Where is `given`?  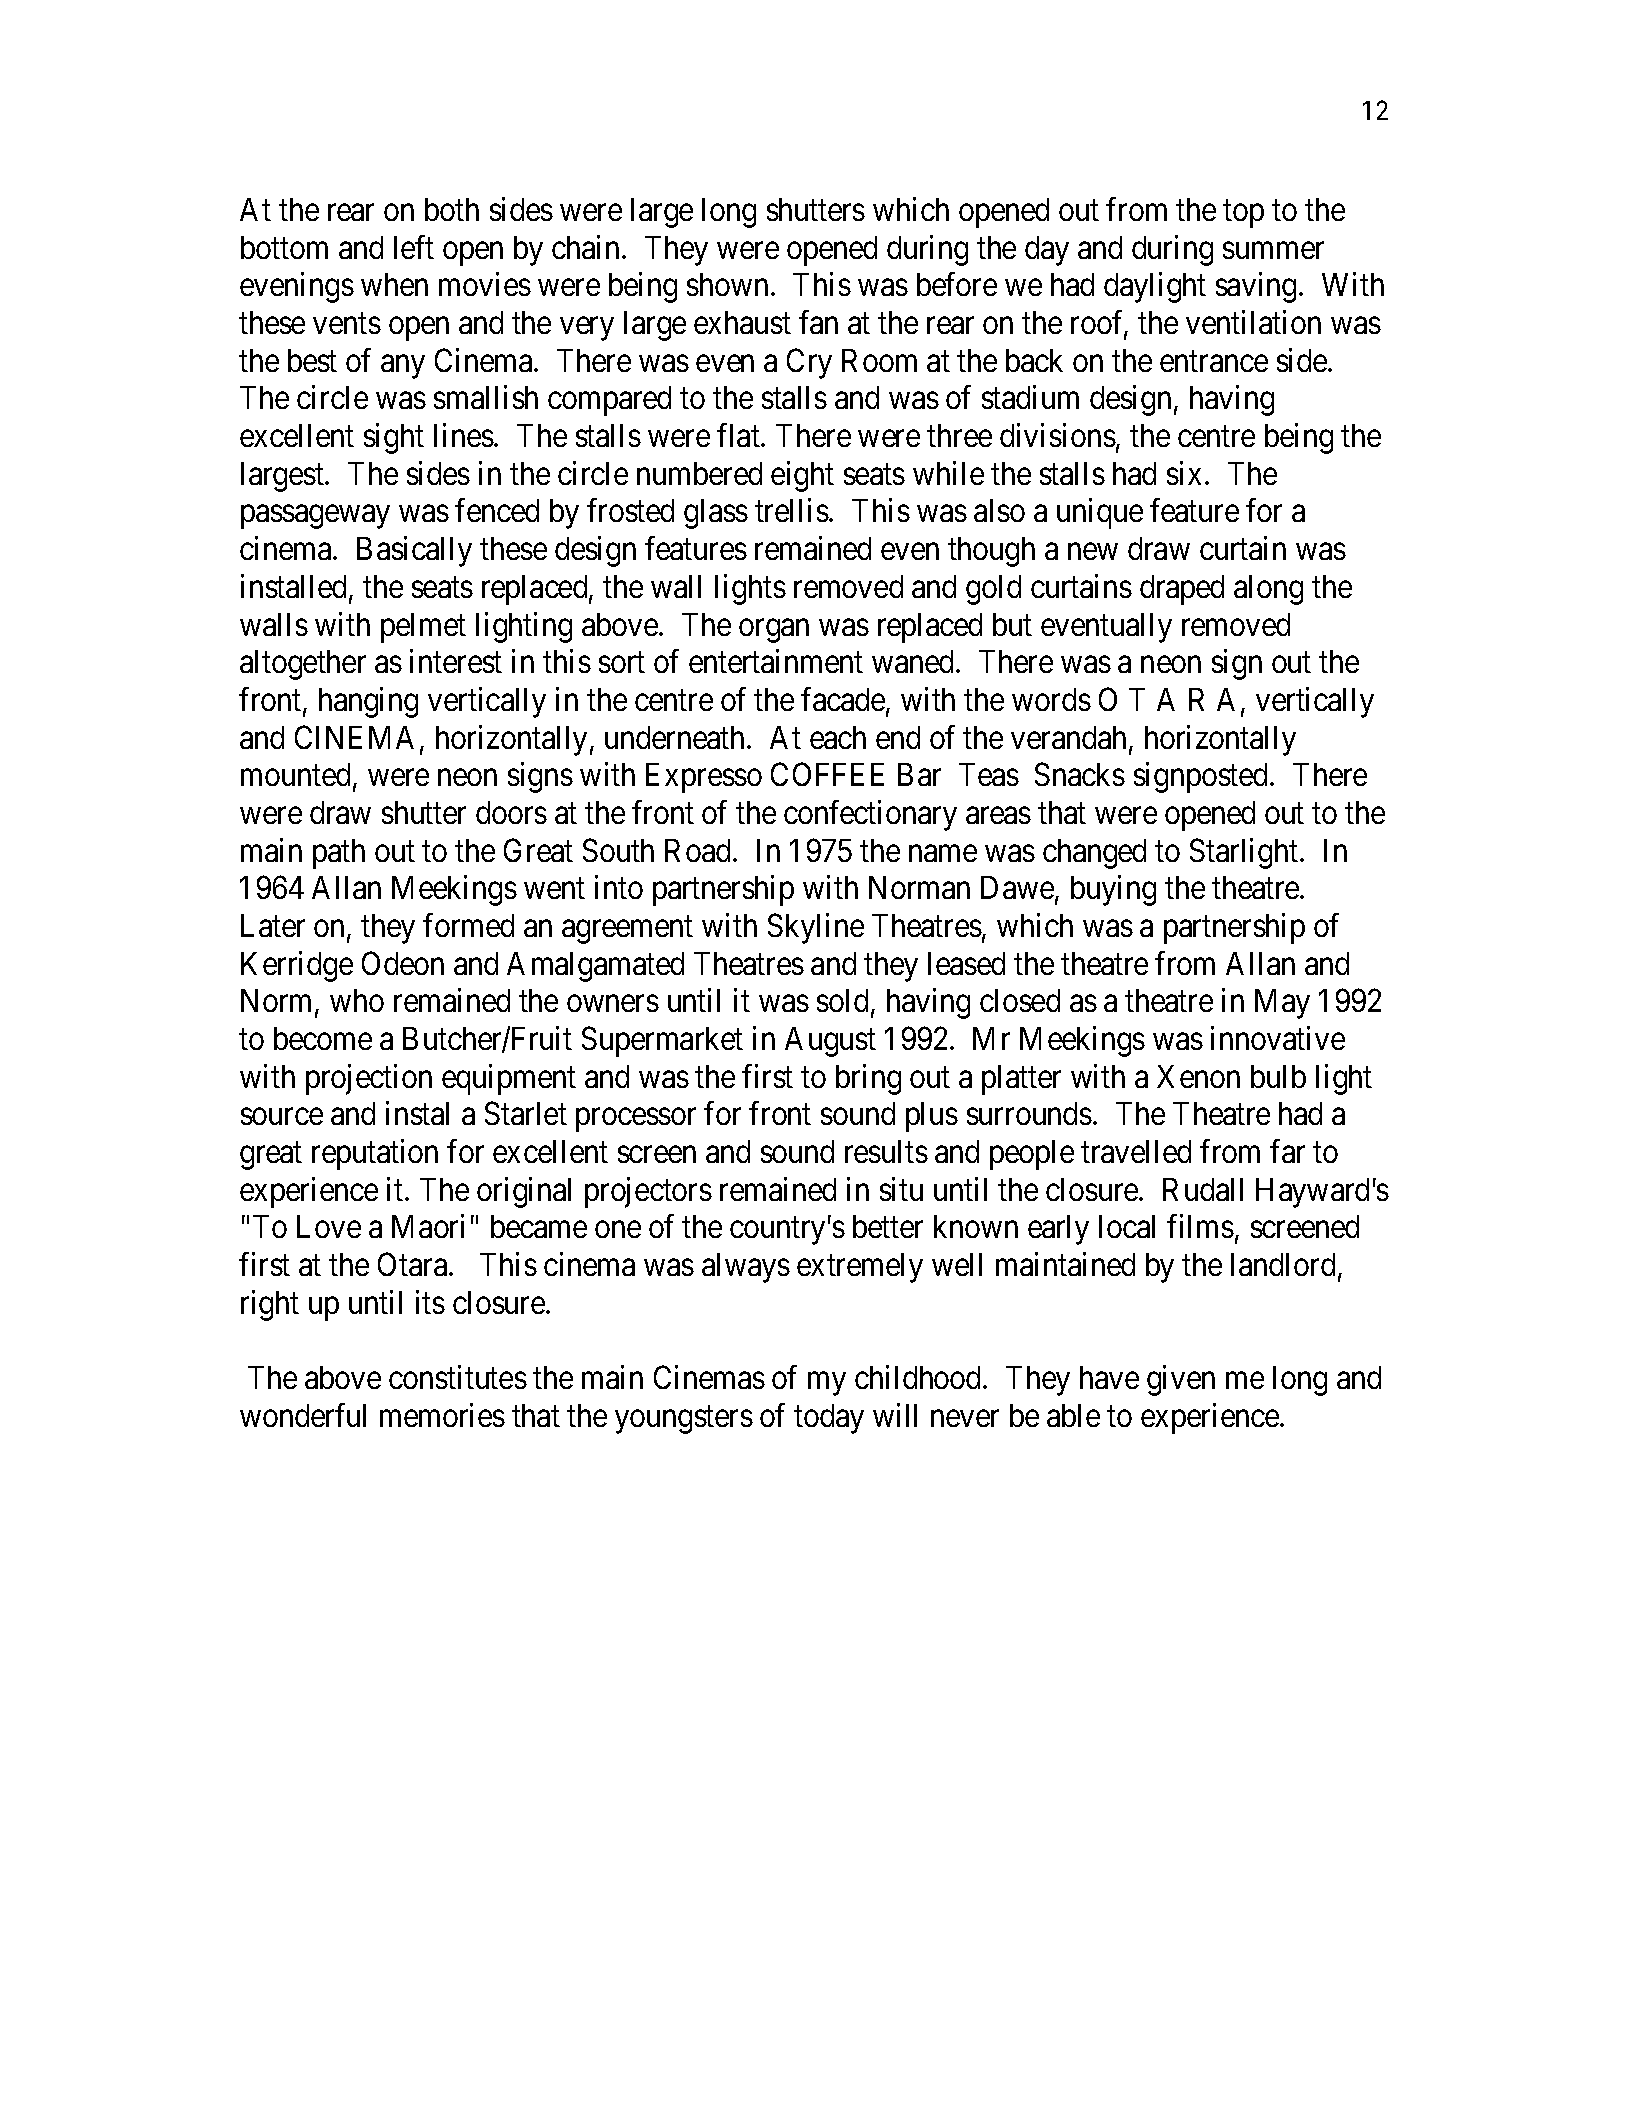
given is located at coordinates (1181, 1380).
